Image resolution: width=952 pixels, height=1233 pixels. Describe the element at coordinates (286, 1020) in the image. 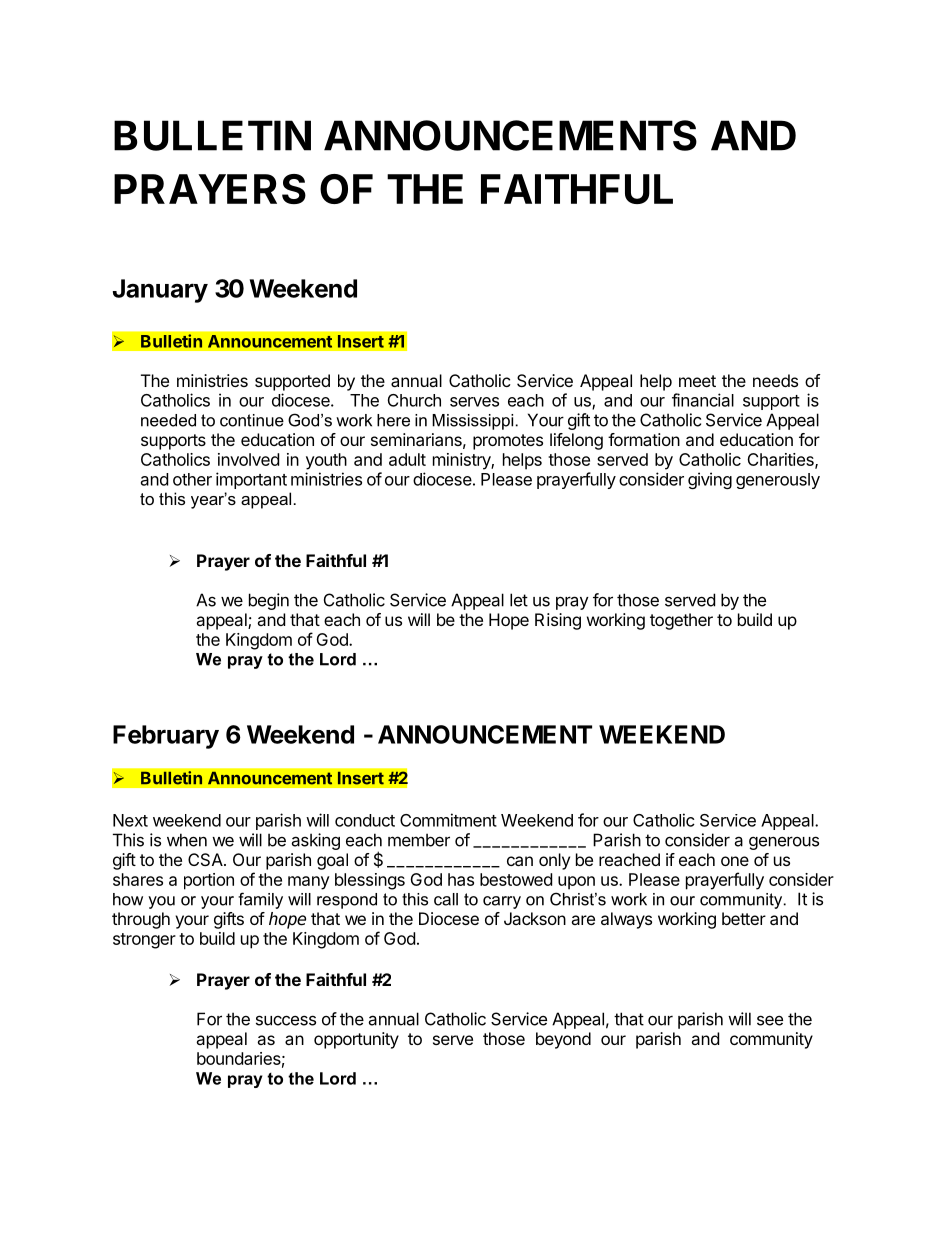

I see `success` at that location.
